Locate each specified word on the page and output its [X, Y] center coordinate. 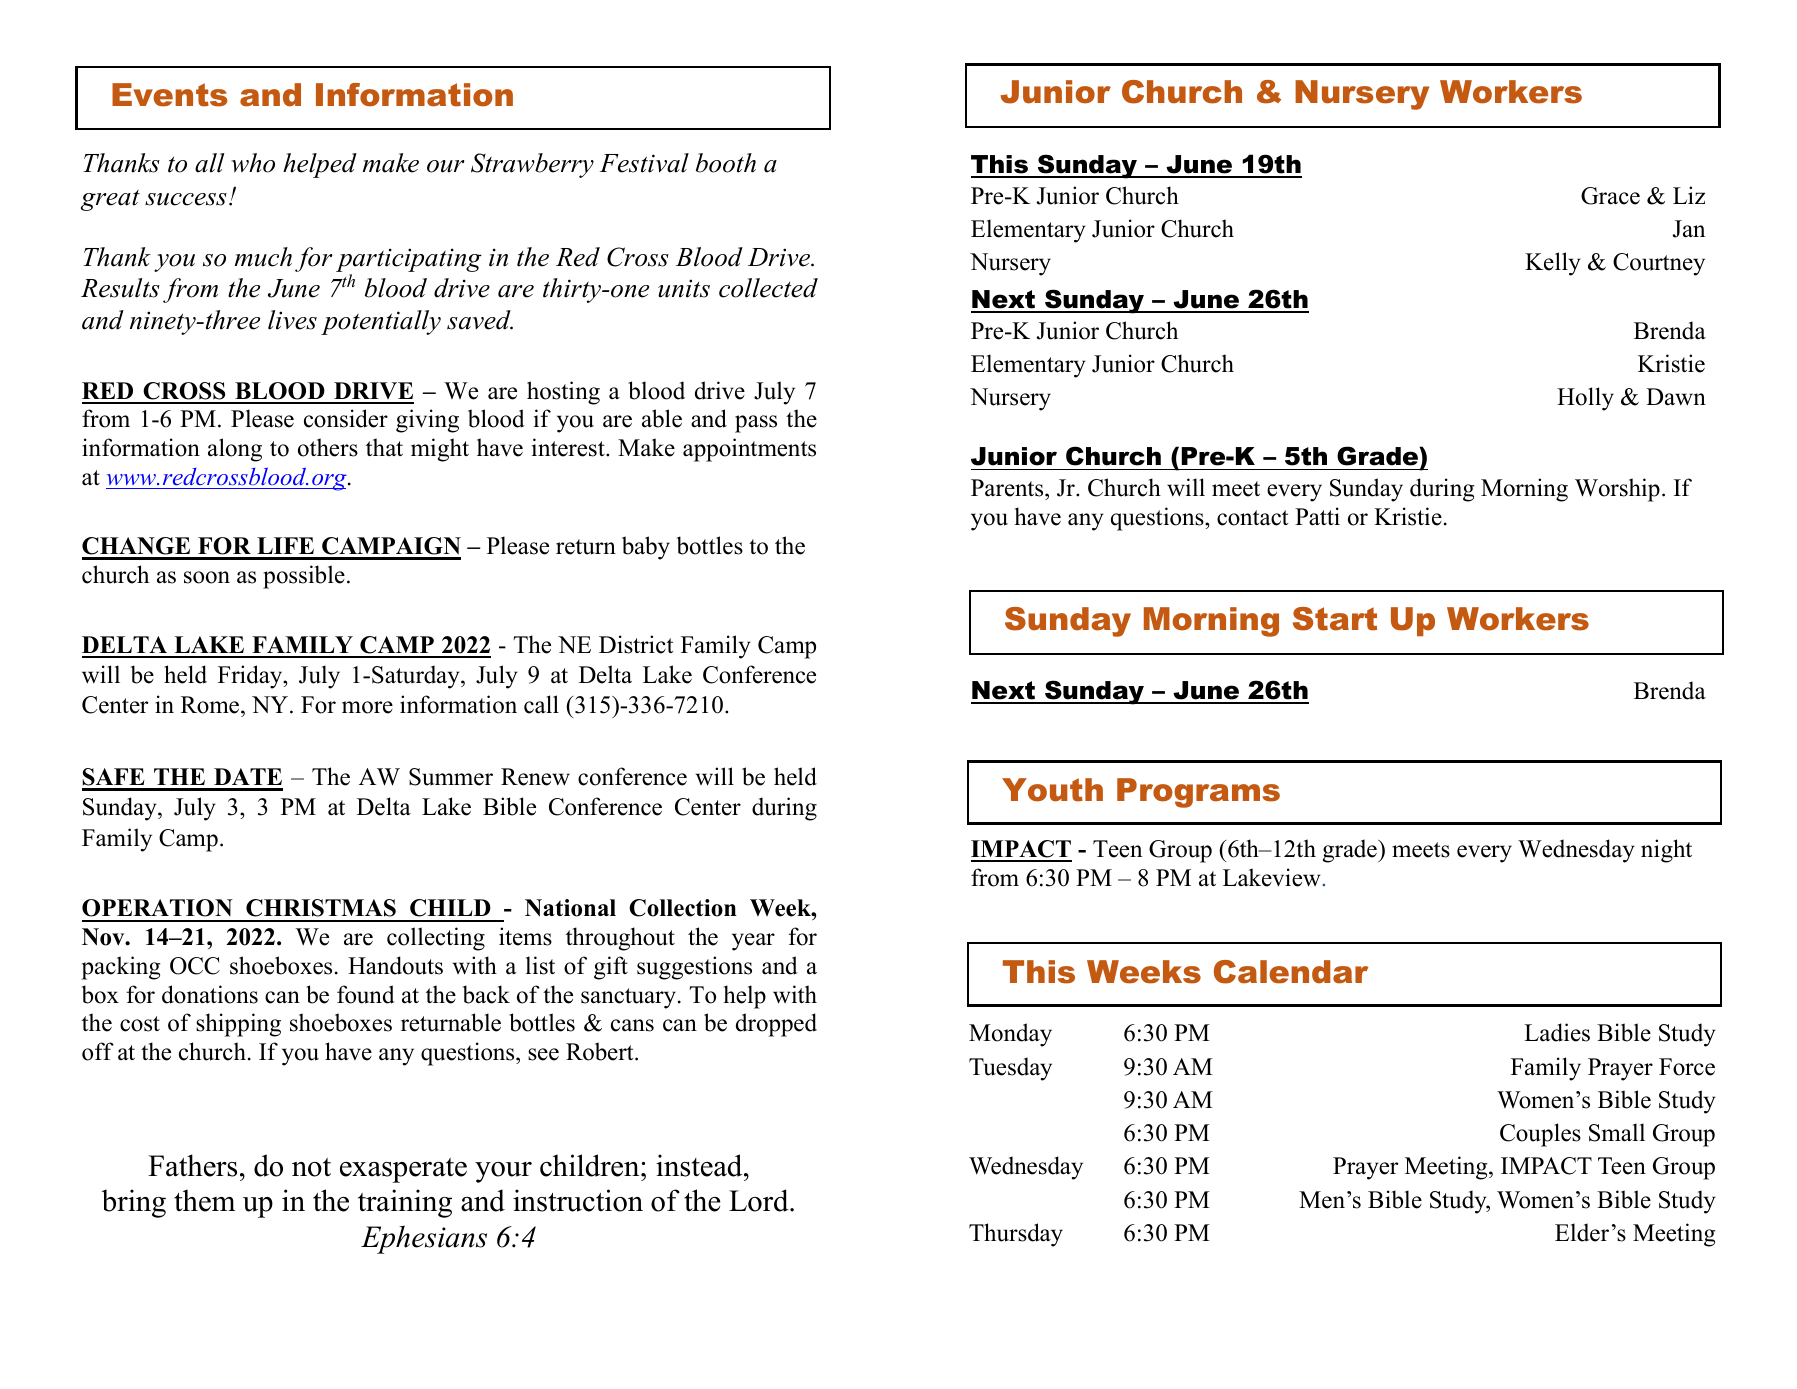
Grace [1610, 196]
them [204, 1200]
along [235, 450]
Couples [1540, 1135]
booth [726, 163]
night [1666, 851]
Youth [1052, 790]
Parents [1008, 489]
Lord [760, 1200]
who [253, 163]
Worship [1617, 490]
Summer [451, 777]
